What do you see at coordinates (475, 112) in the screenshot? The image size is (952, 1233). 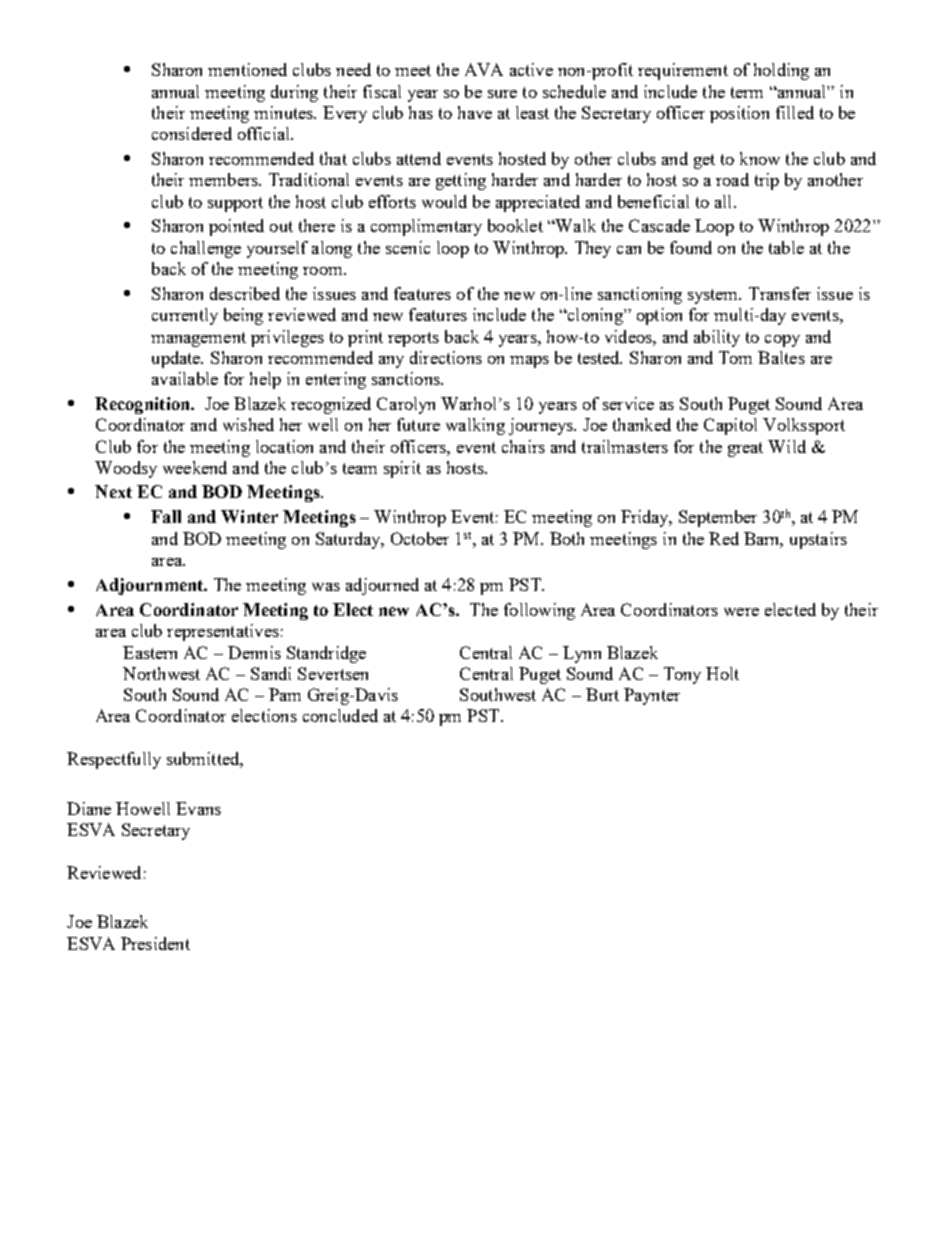 I see `have` at bounding box center [475, 112].
